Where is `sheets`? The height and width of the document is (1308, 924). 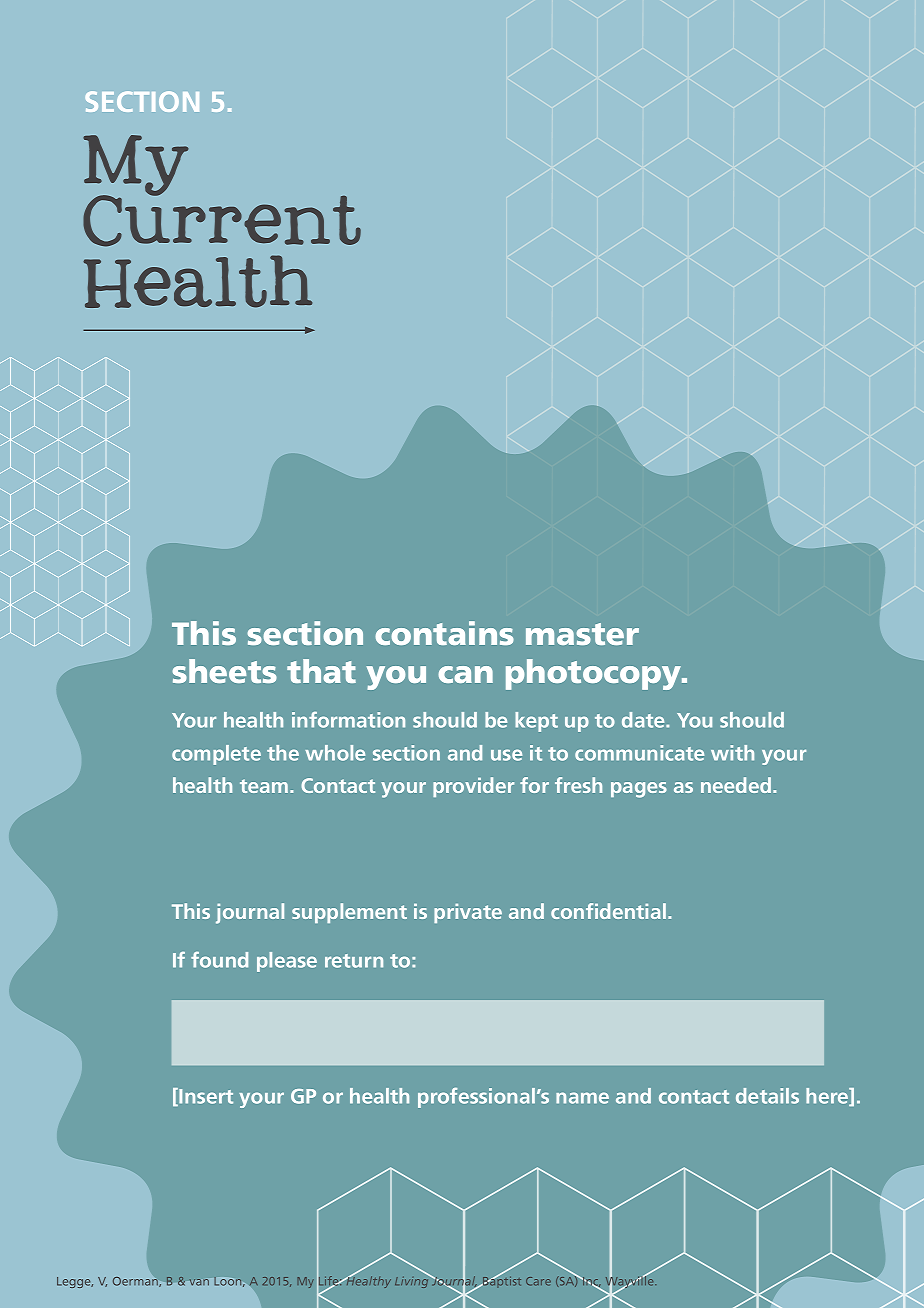
sheets is located at coordinates (225, 671).
